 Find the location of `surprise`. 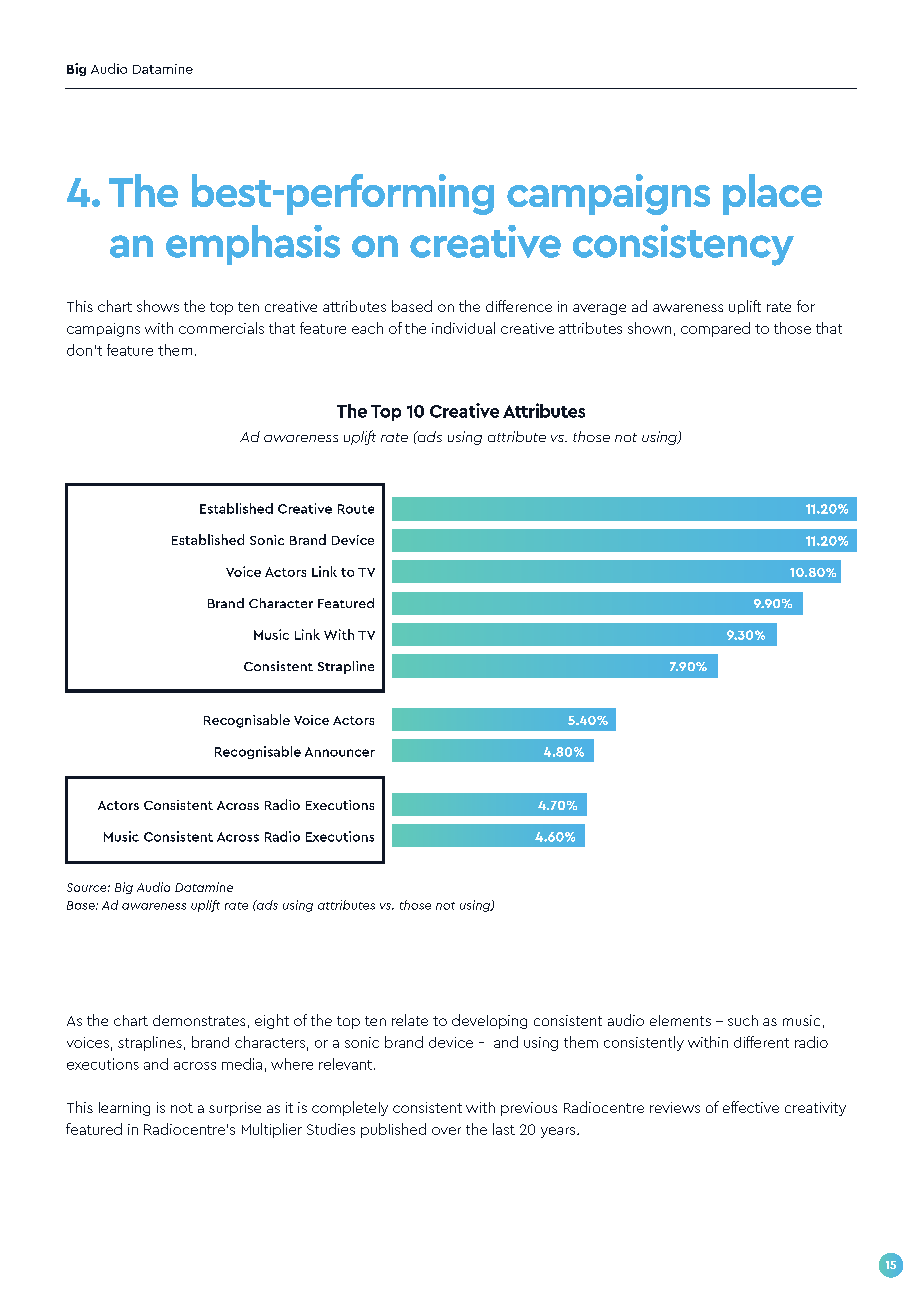

surprise is located at coordinates (235, 1109).
